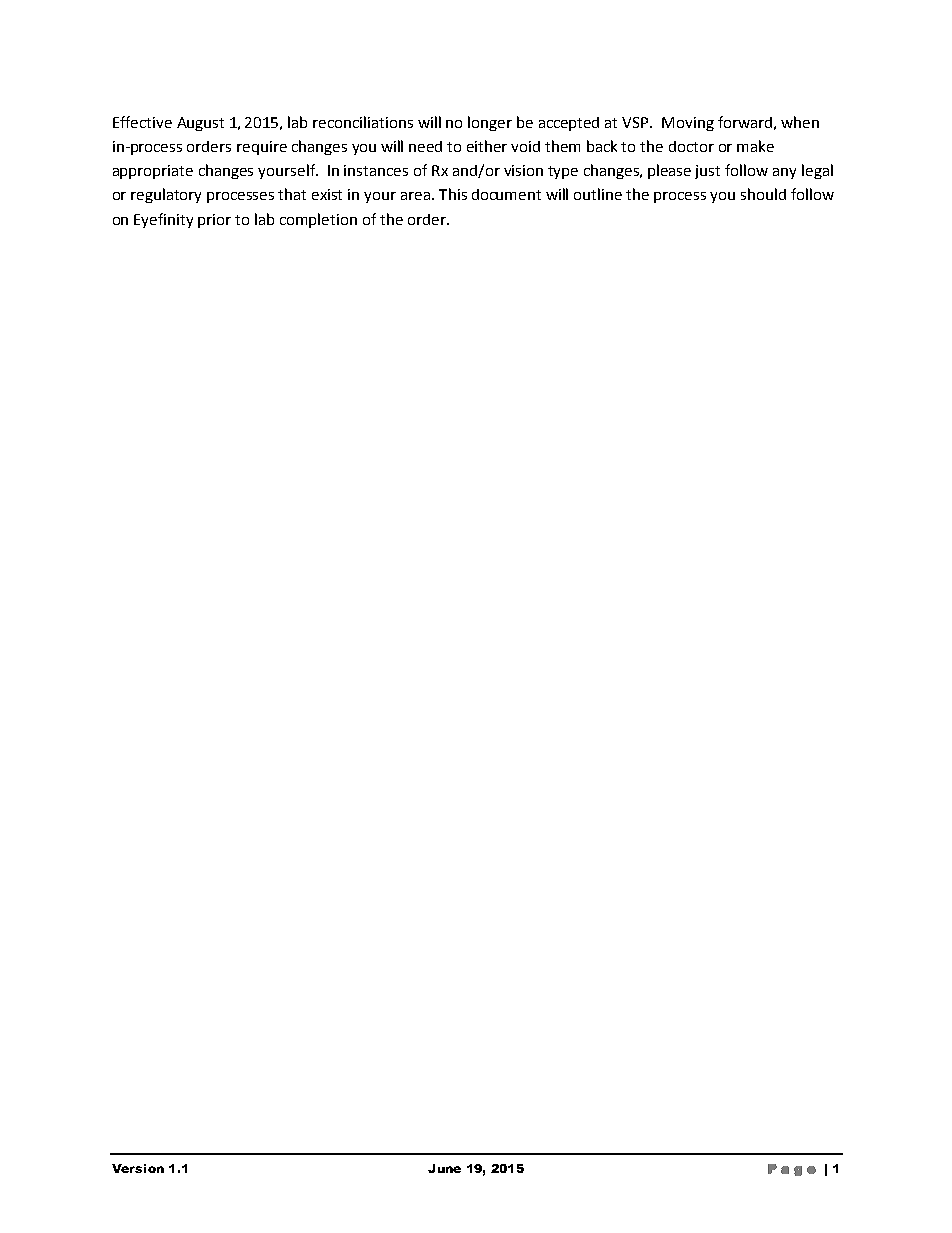  Describe the element at coordinates (138, 1168) in the document. I see `Version` at that location.
